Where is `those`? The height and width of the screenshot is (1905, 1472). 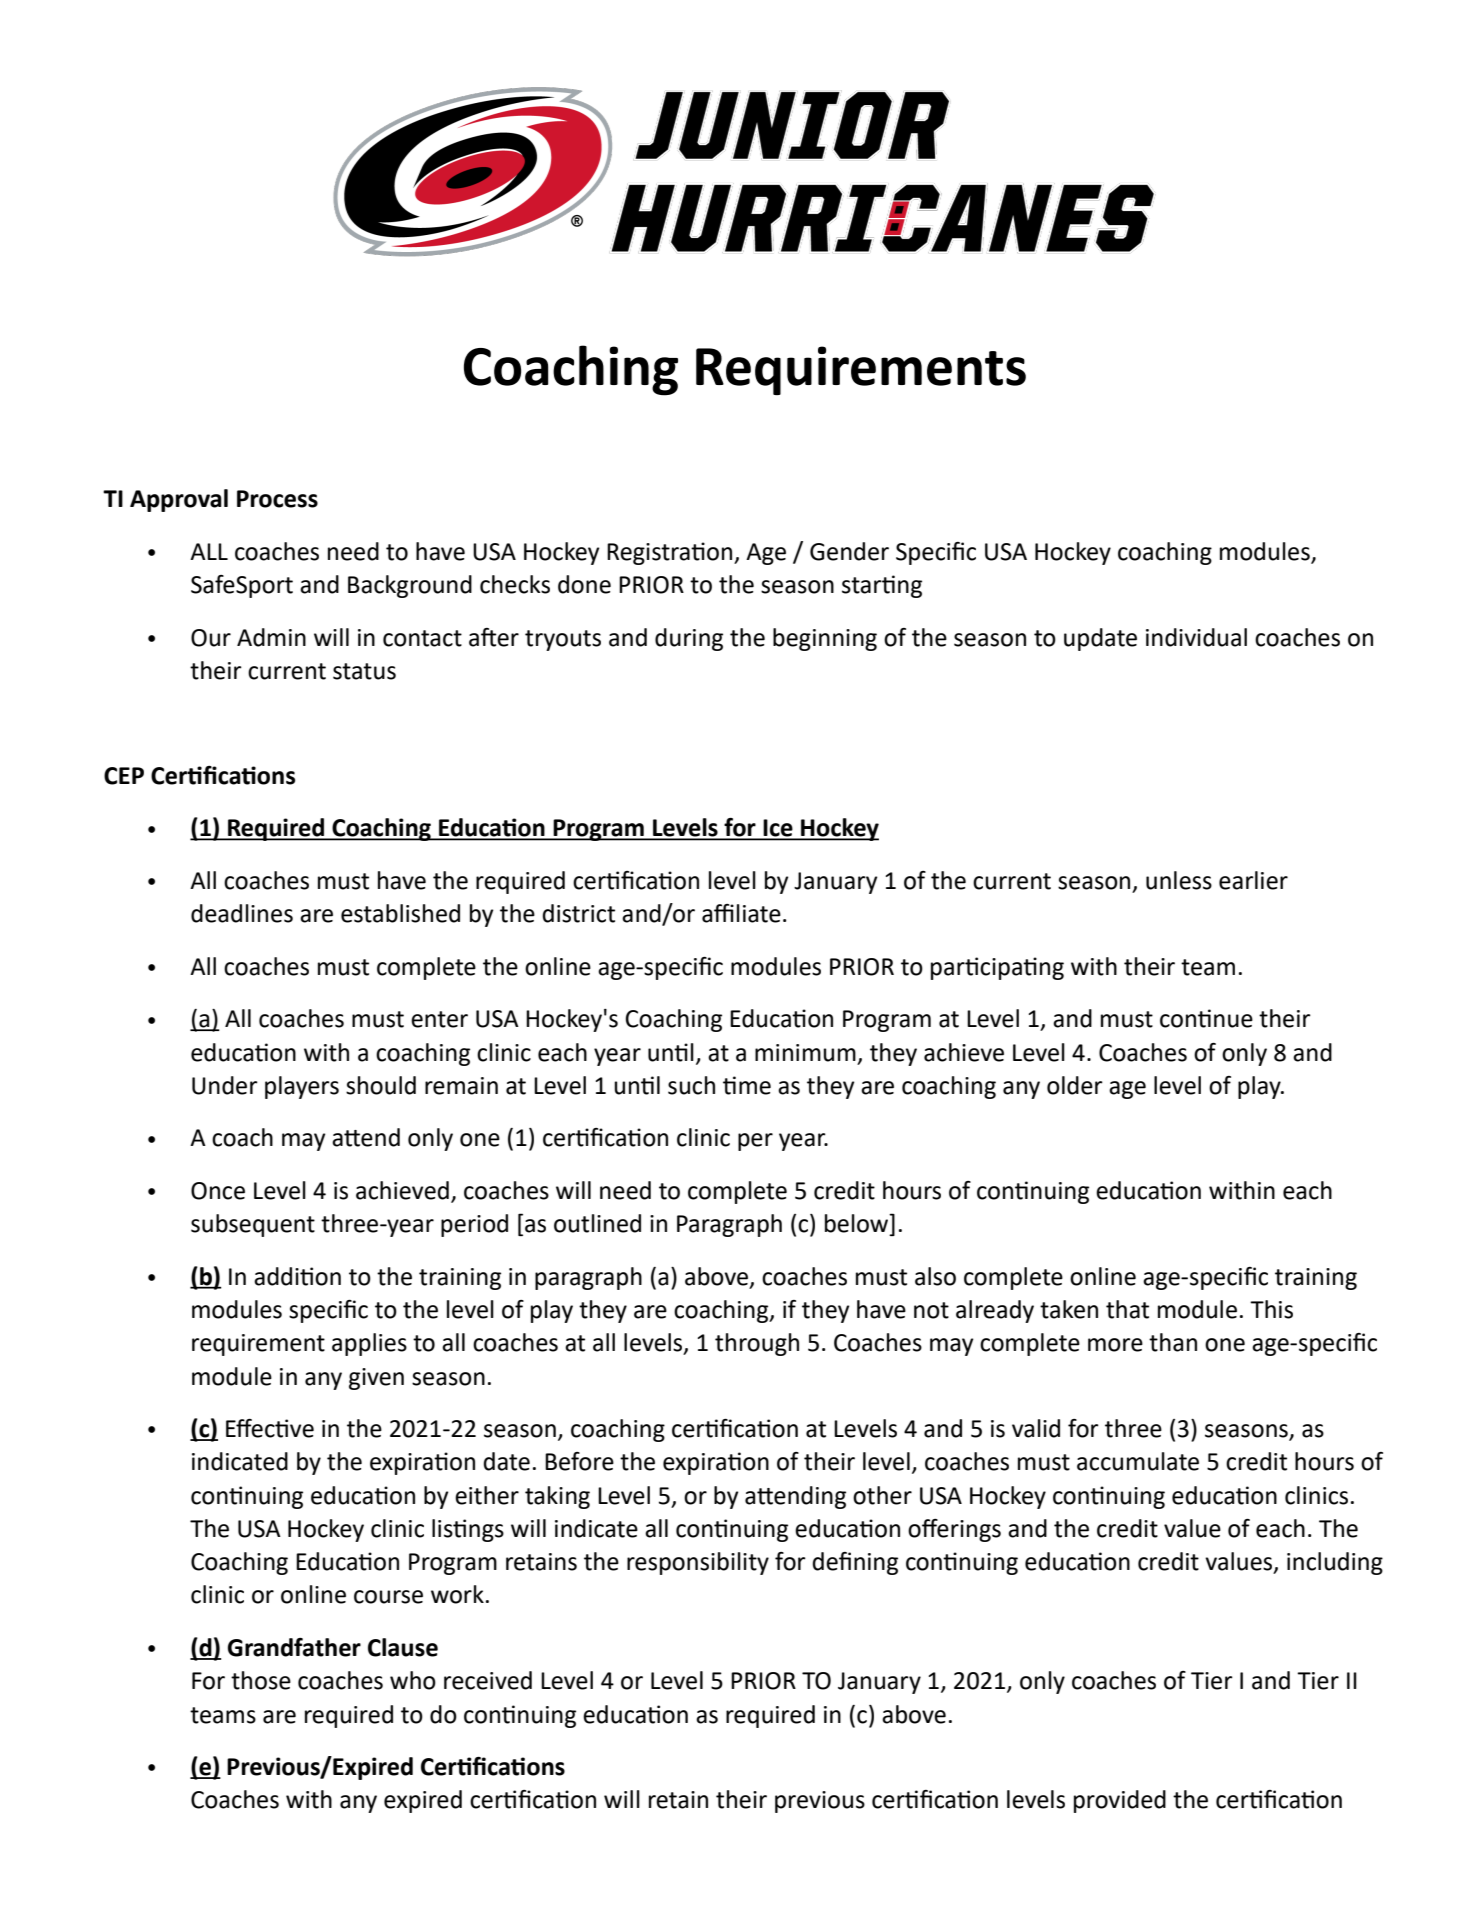
those is located at coordinates (261, 1680).
